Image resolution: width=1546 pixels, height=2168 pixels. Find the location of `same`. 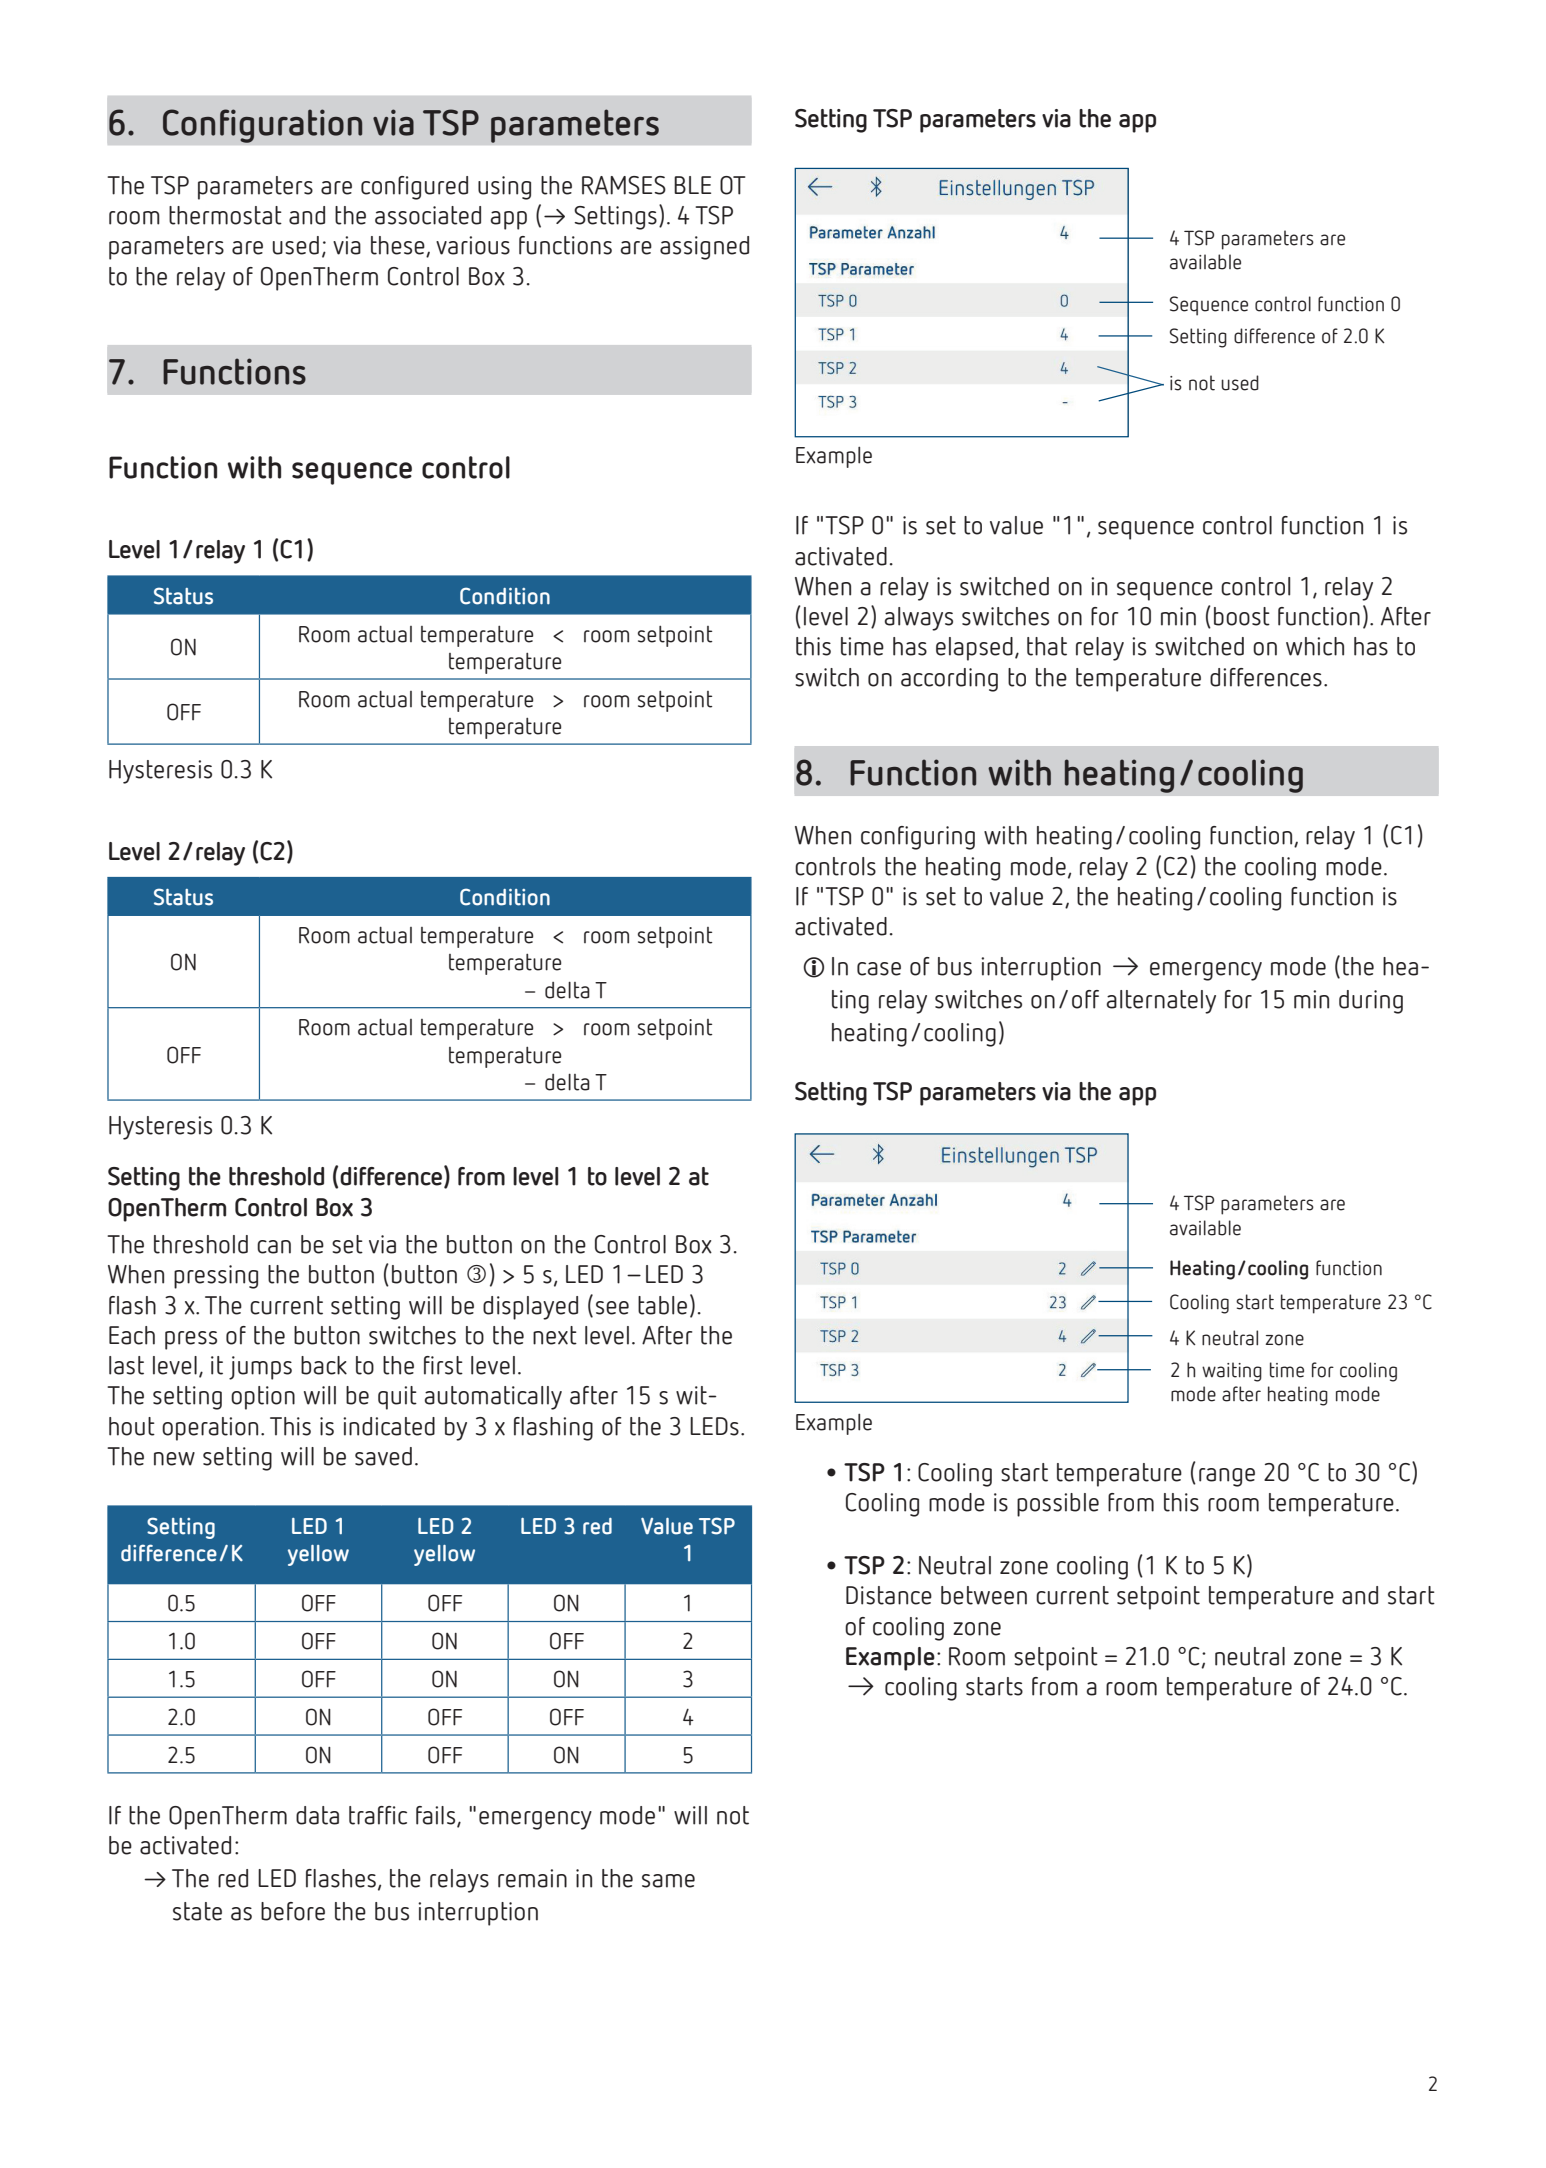

same is located at coordinates (668, 1881).
